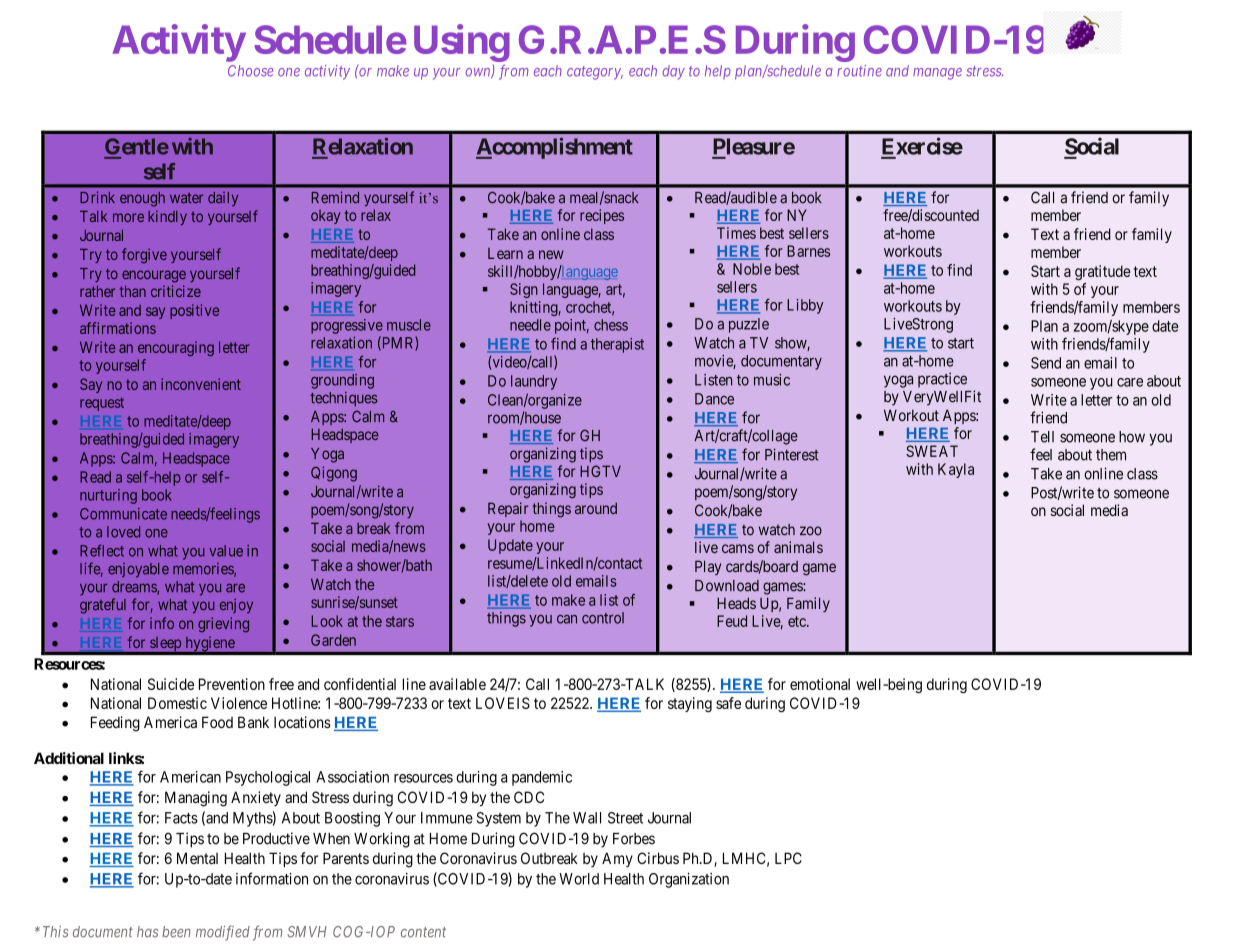  What do you see at coordinates (956, 470) in the screenshot?
I see `Kayla` at bounding box center [956, 470].
